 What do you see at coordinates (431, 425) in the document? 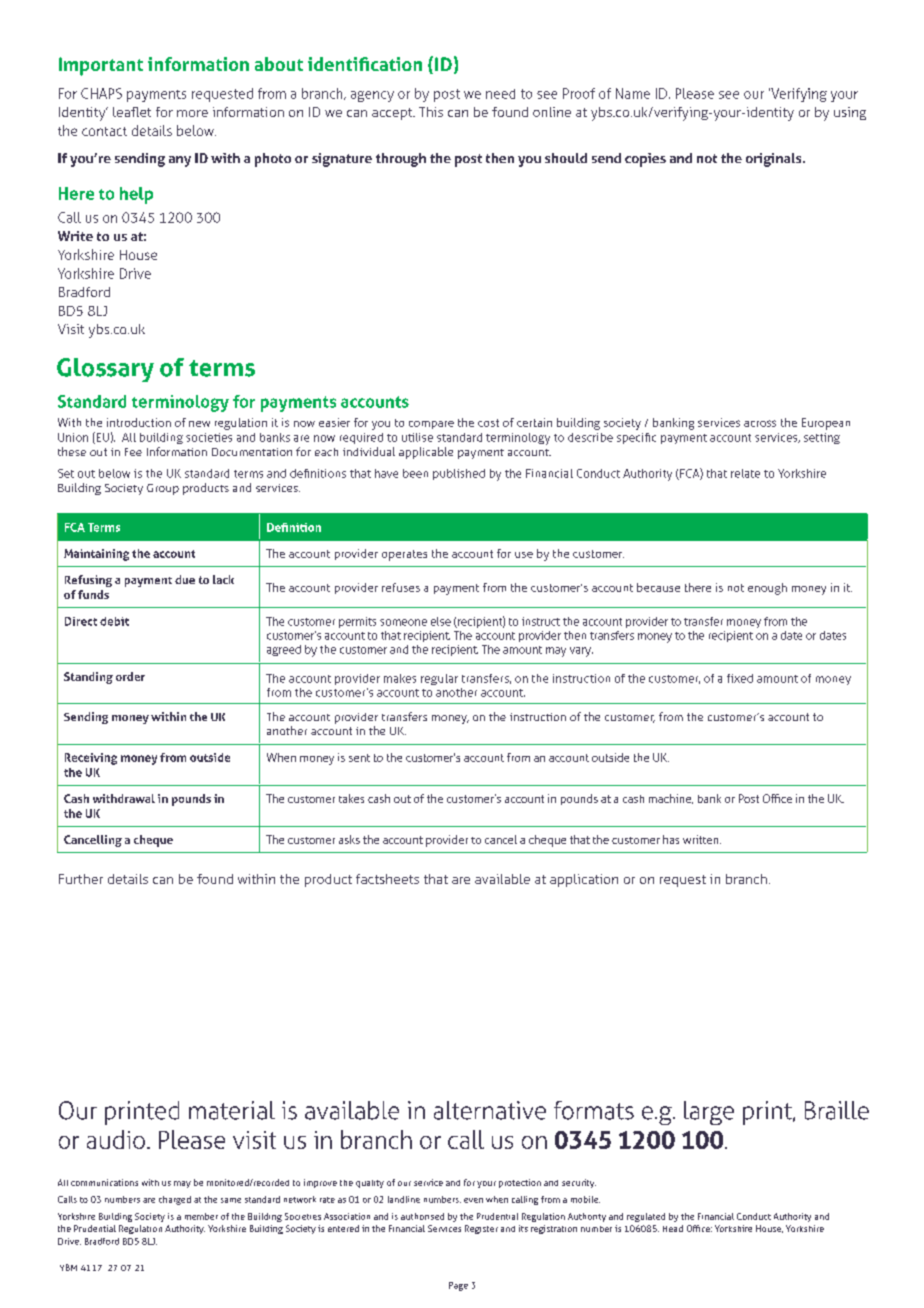
I see `compare` at bounding box center [431, 425].
